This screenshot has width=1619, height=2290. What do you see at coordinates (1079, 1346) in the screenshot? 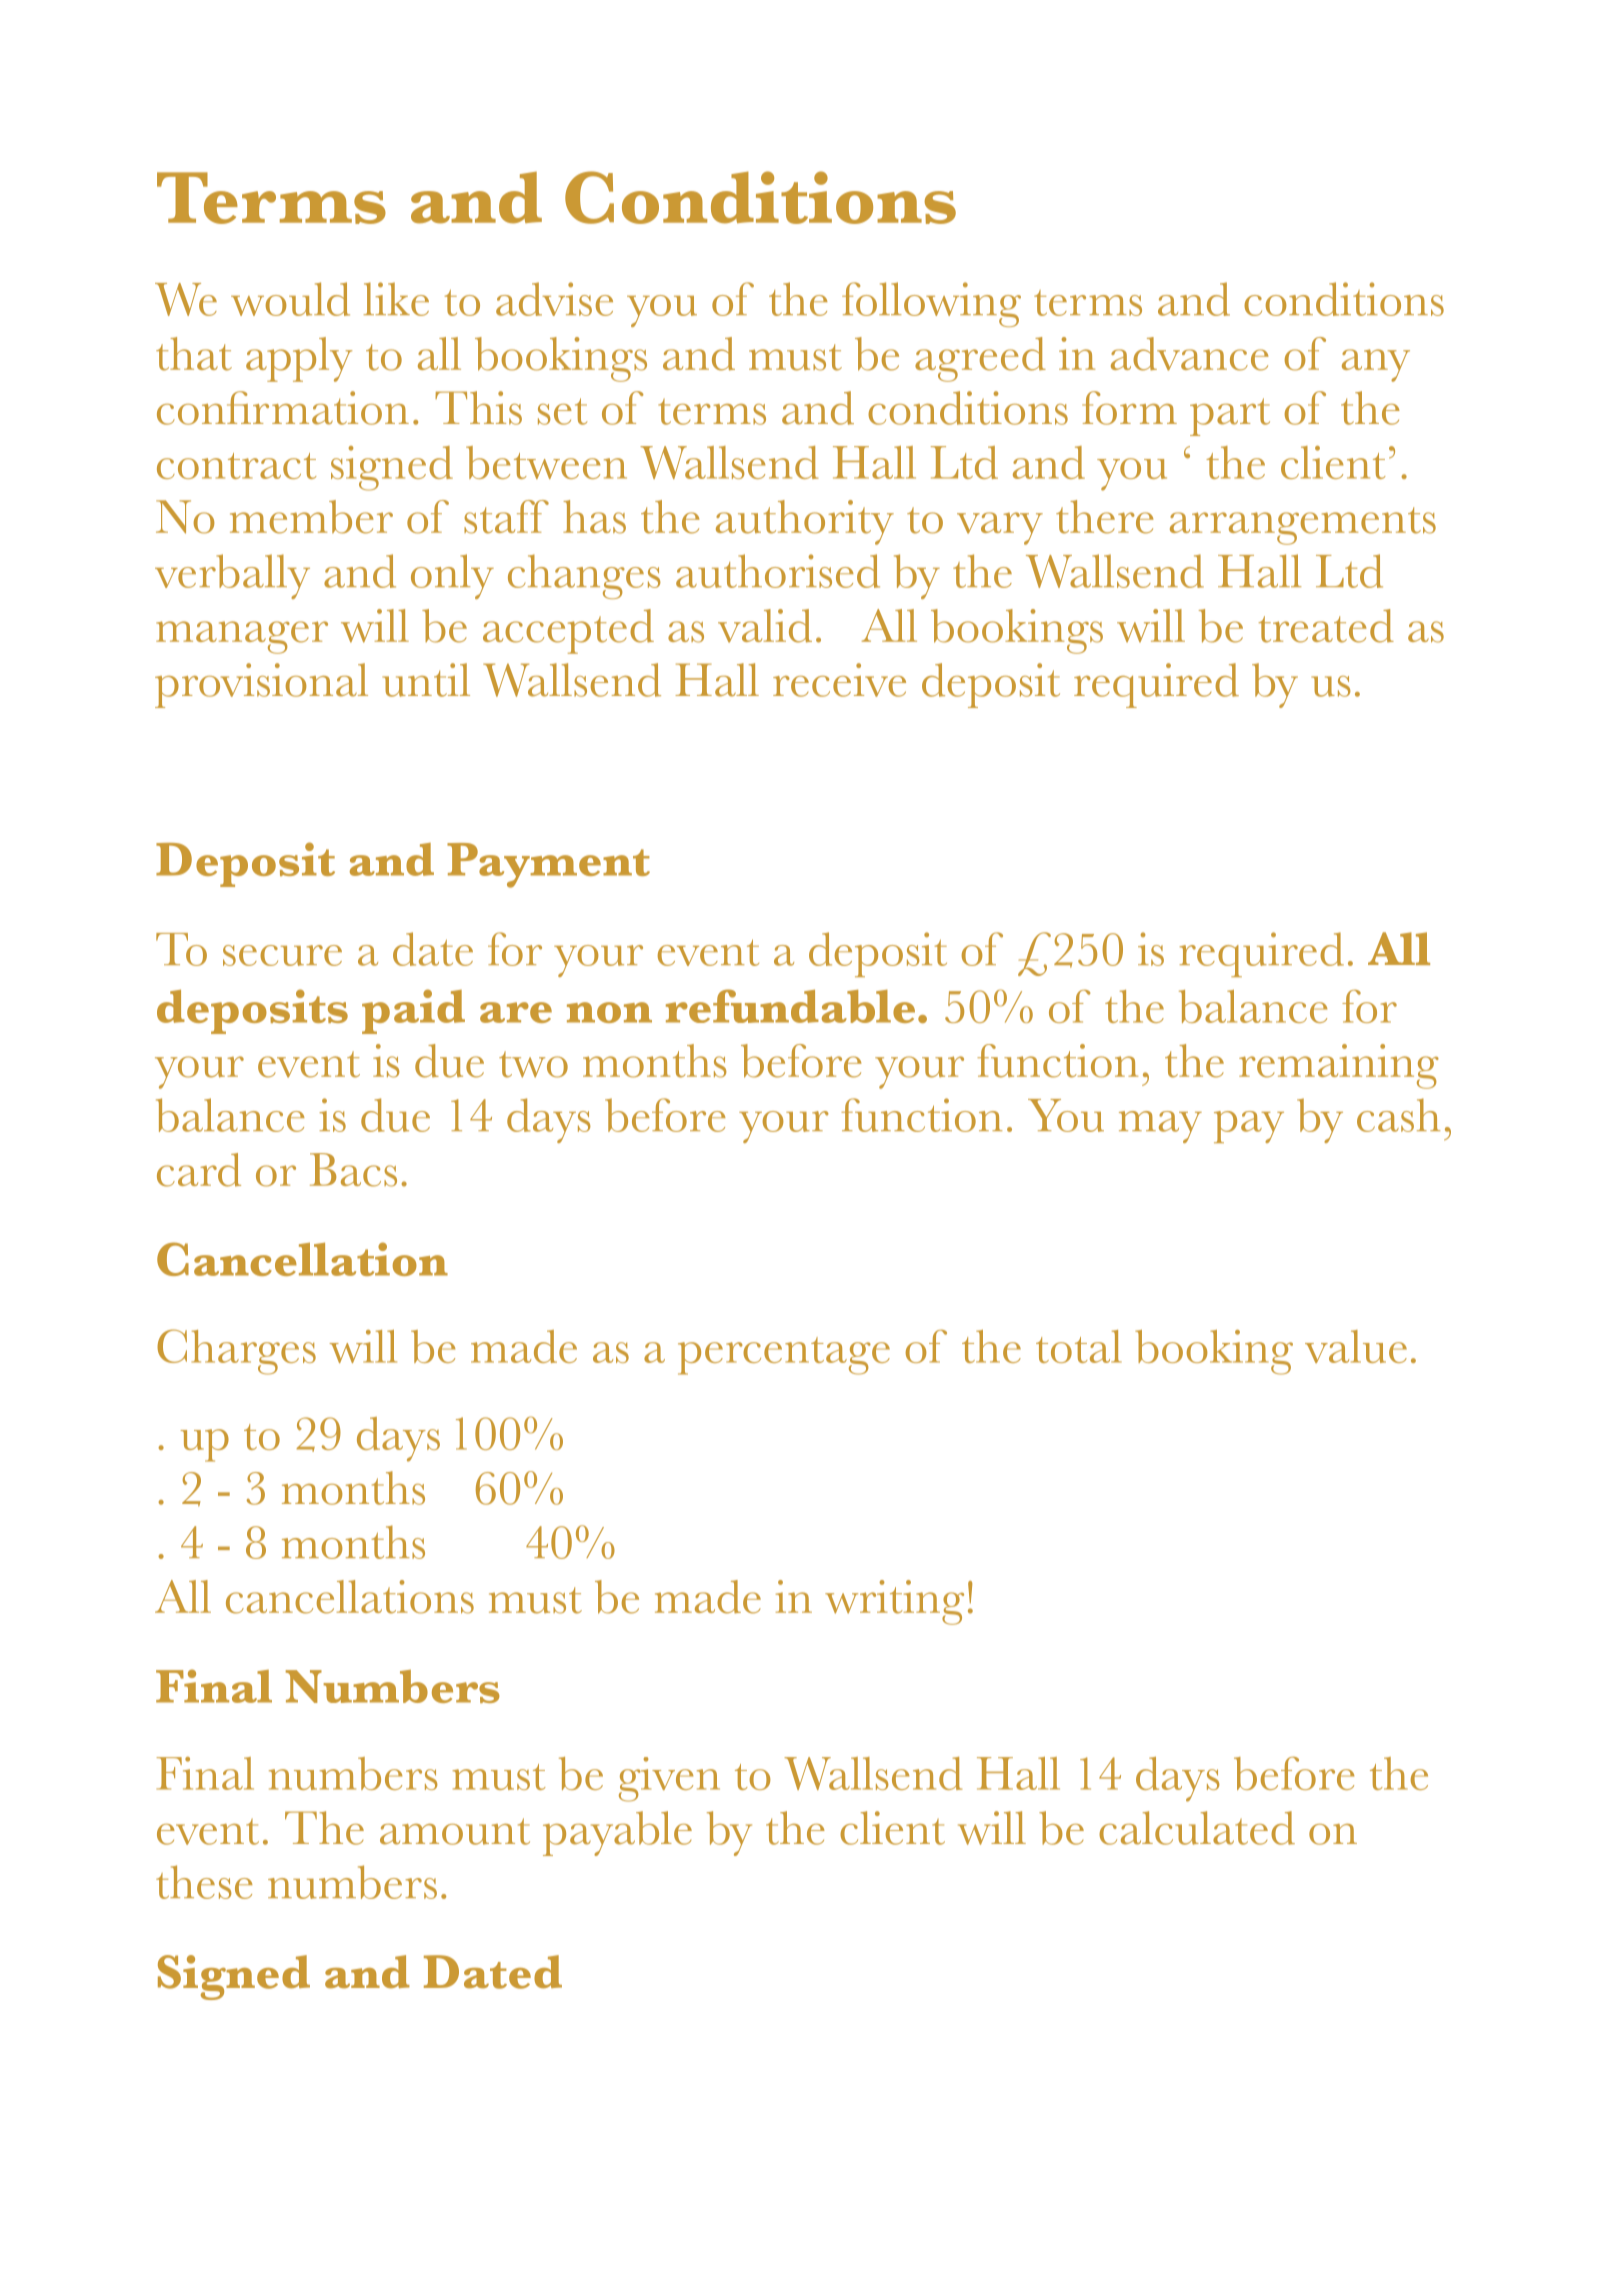
I see `total` at bounding box center [1079, 1346].
